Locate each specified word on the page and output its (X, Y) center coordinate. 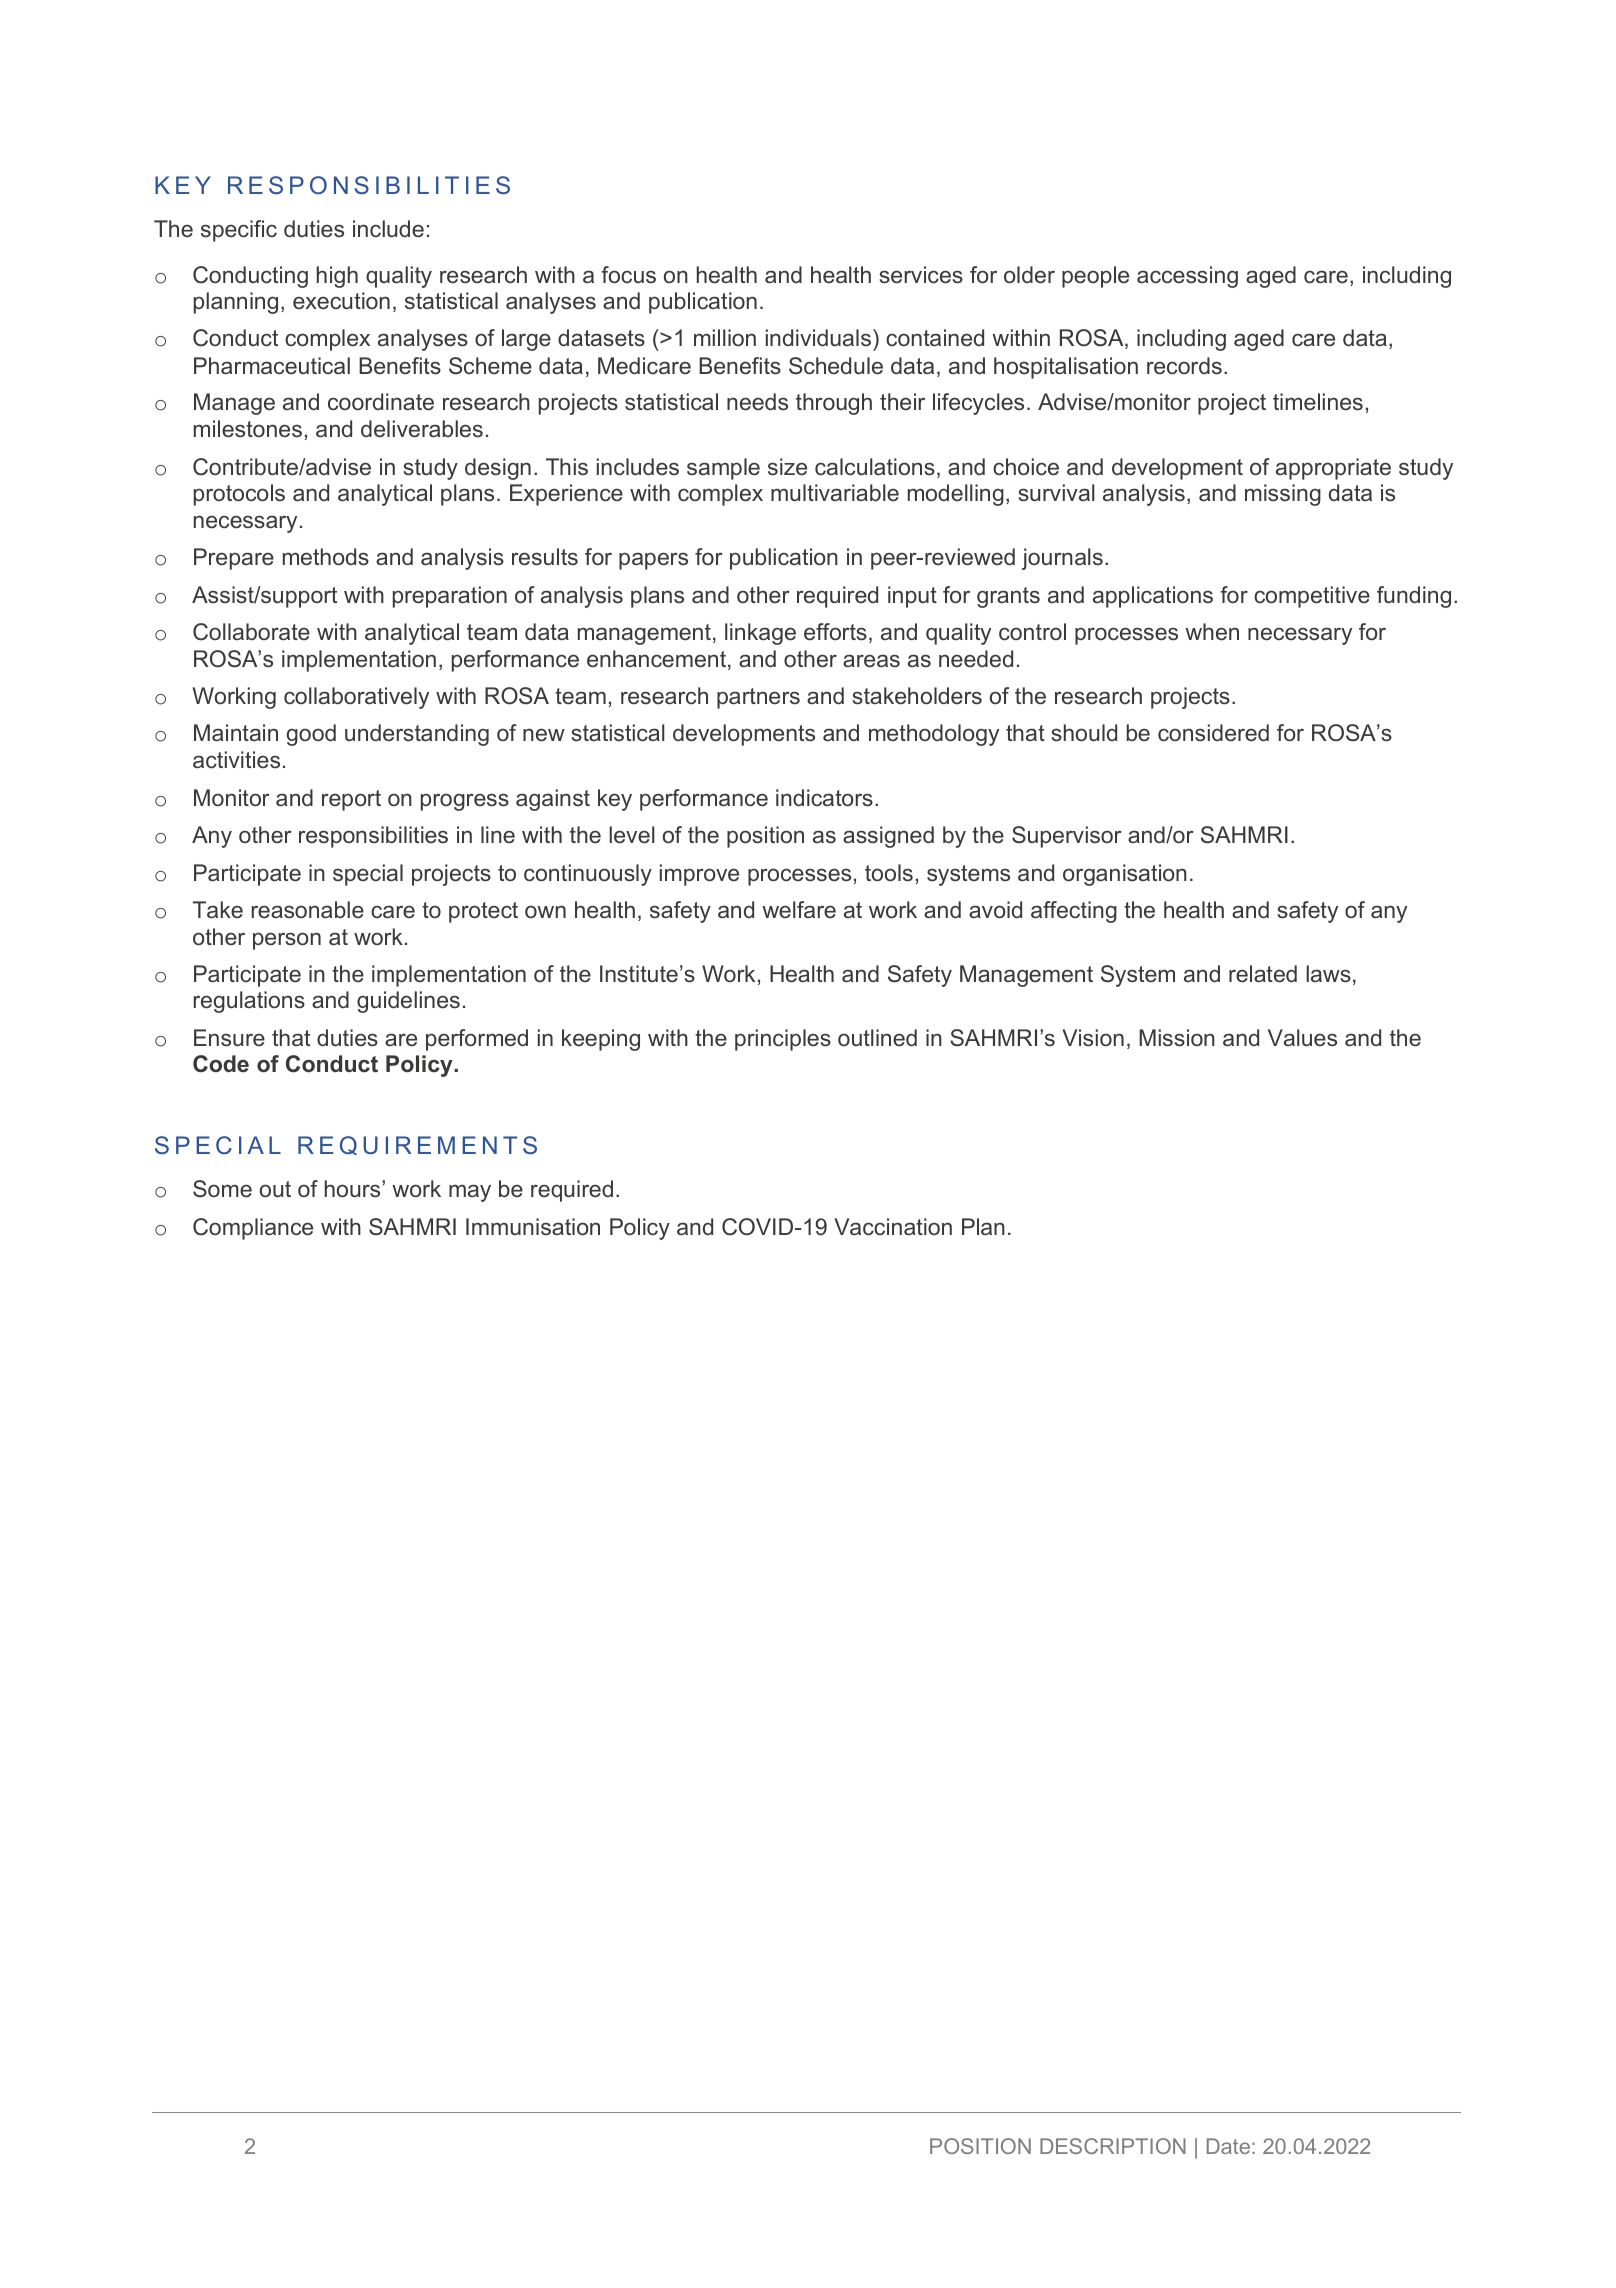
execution (341, 301)
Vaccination (893, 1226)
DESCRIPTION (1113, 2146)
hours (354, 1188)
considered (1213, 733)
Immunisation (533, 1226)
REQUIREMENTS (417, 1145)
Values (1302, 1037)
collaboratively (356, 698)
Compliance (253, 1229)
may (470, 1193)
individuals (820, 337)
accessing (1187, 277)
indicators (824, 798)
